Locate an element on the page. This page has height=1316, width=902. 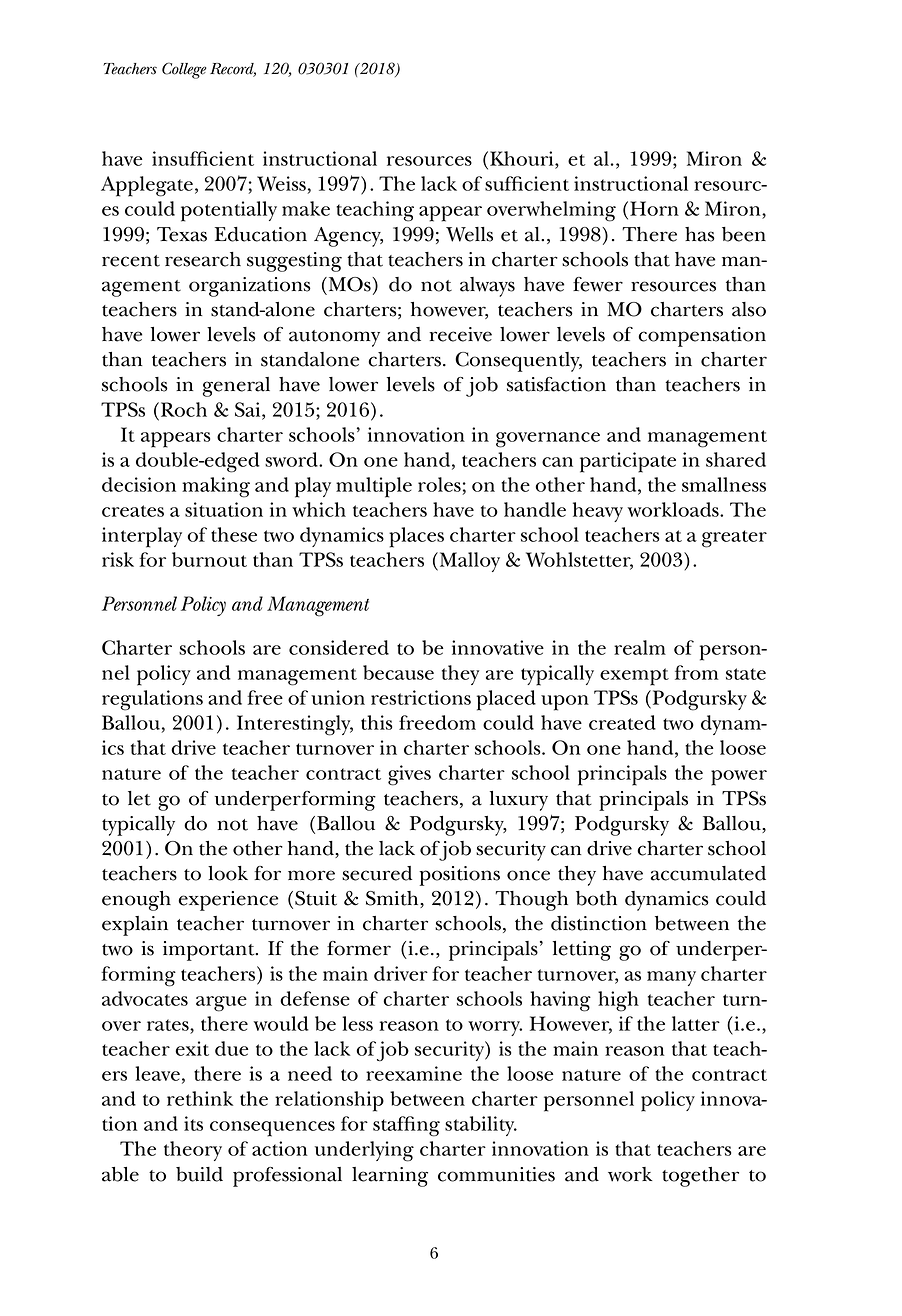
burnout is located at coordinates (209, 559).
